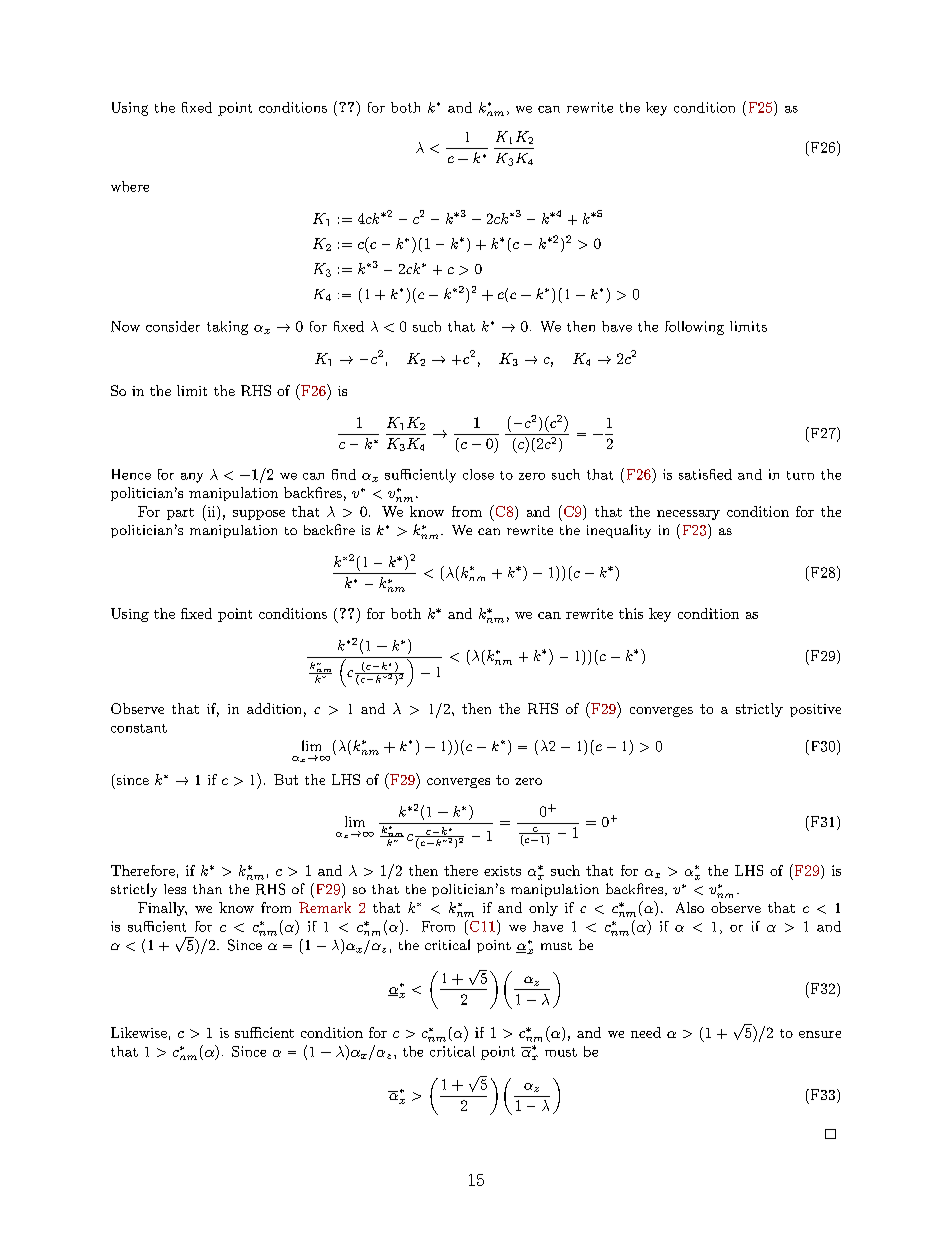  I want to click on positive, so click(815, 710).
